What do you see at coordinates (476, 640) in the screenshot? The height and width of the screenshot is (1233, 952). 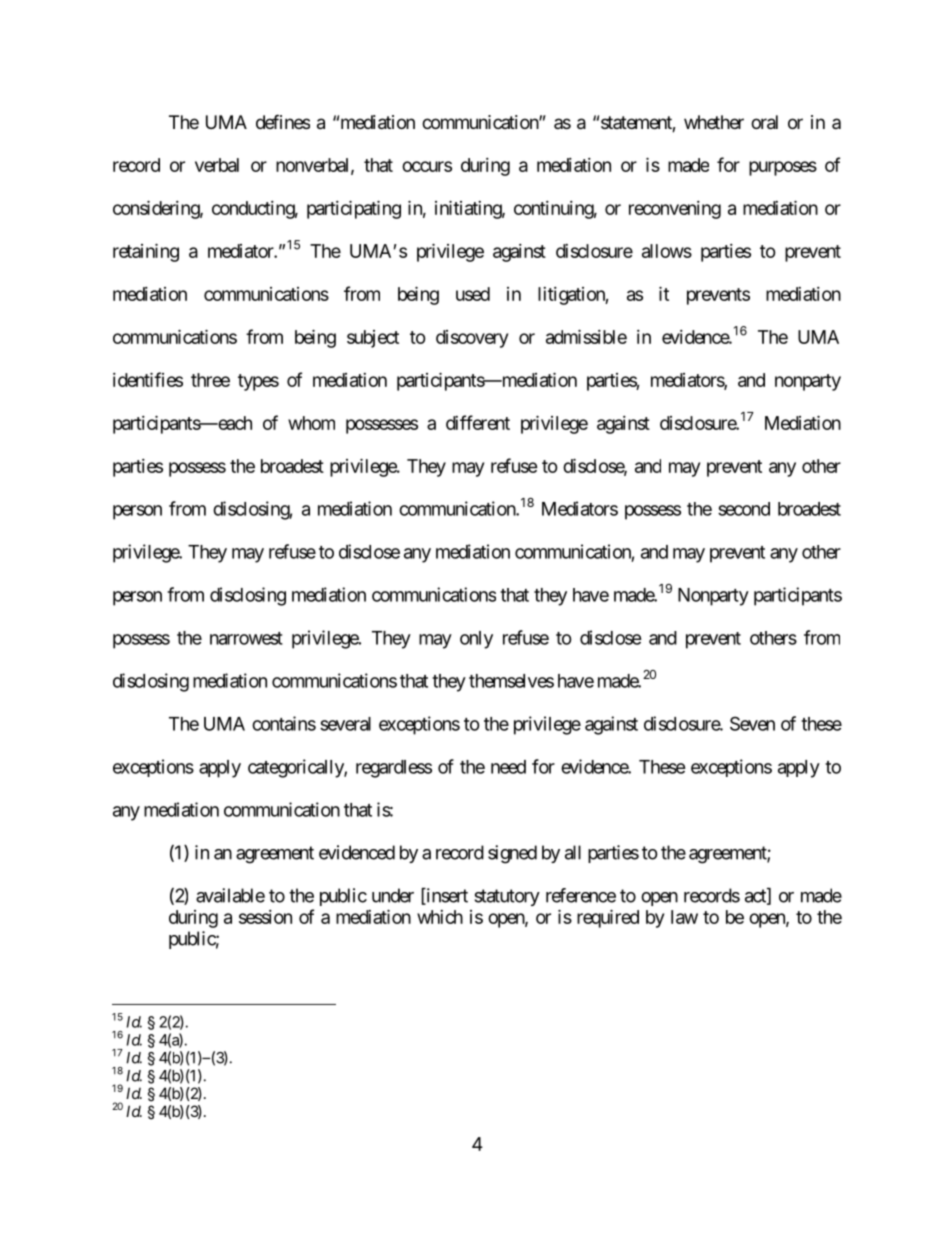 I see `only` at bounding box center [476, 640].
